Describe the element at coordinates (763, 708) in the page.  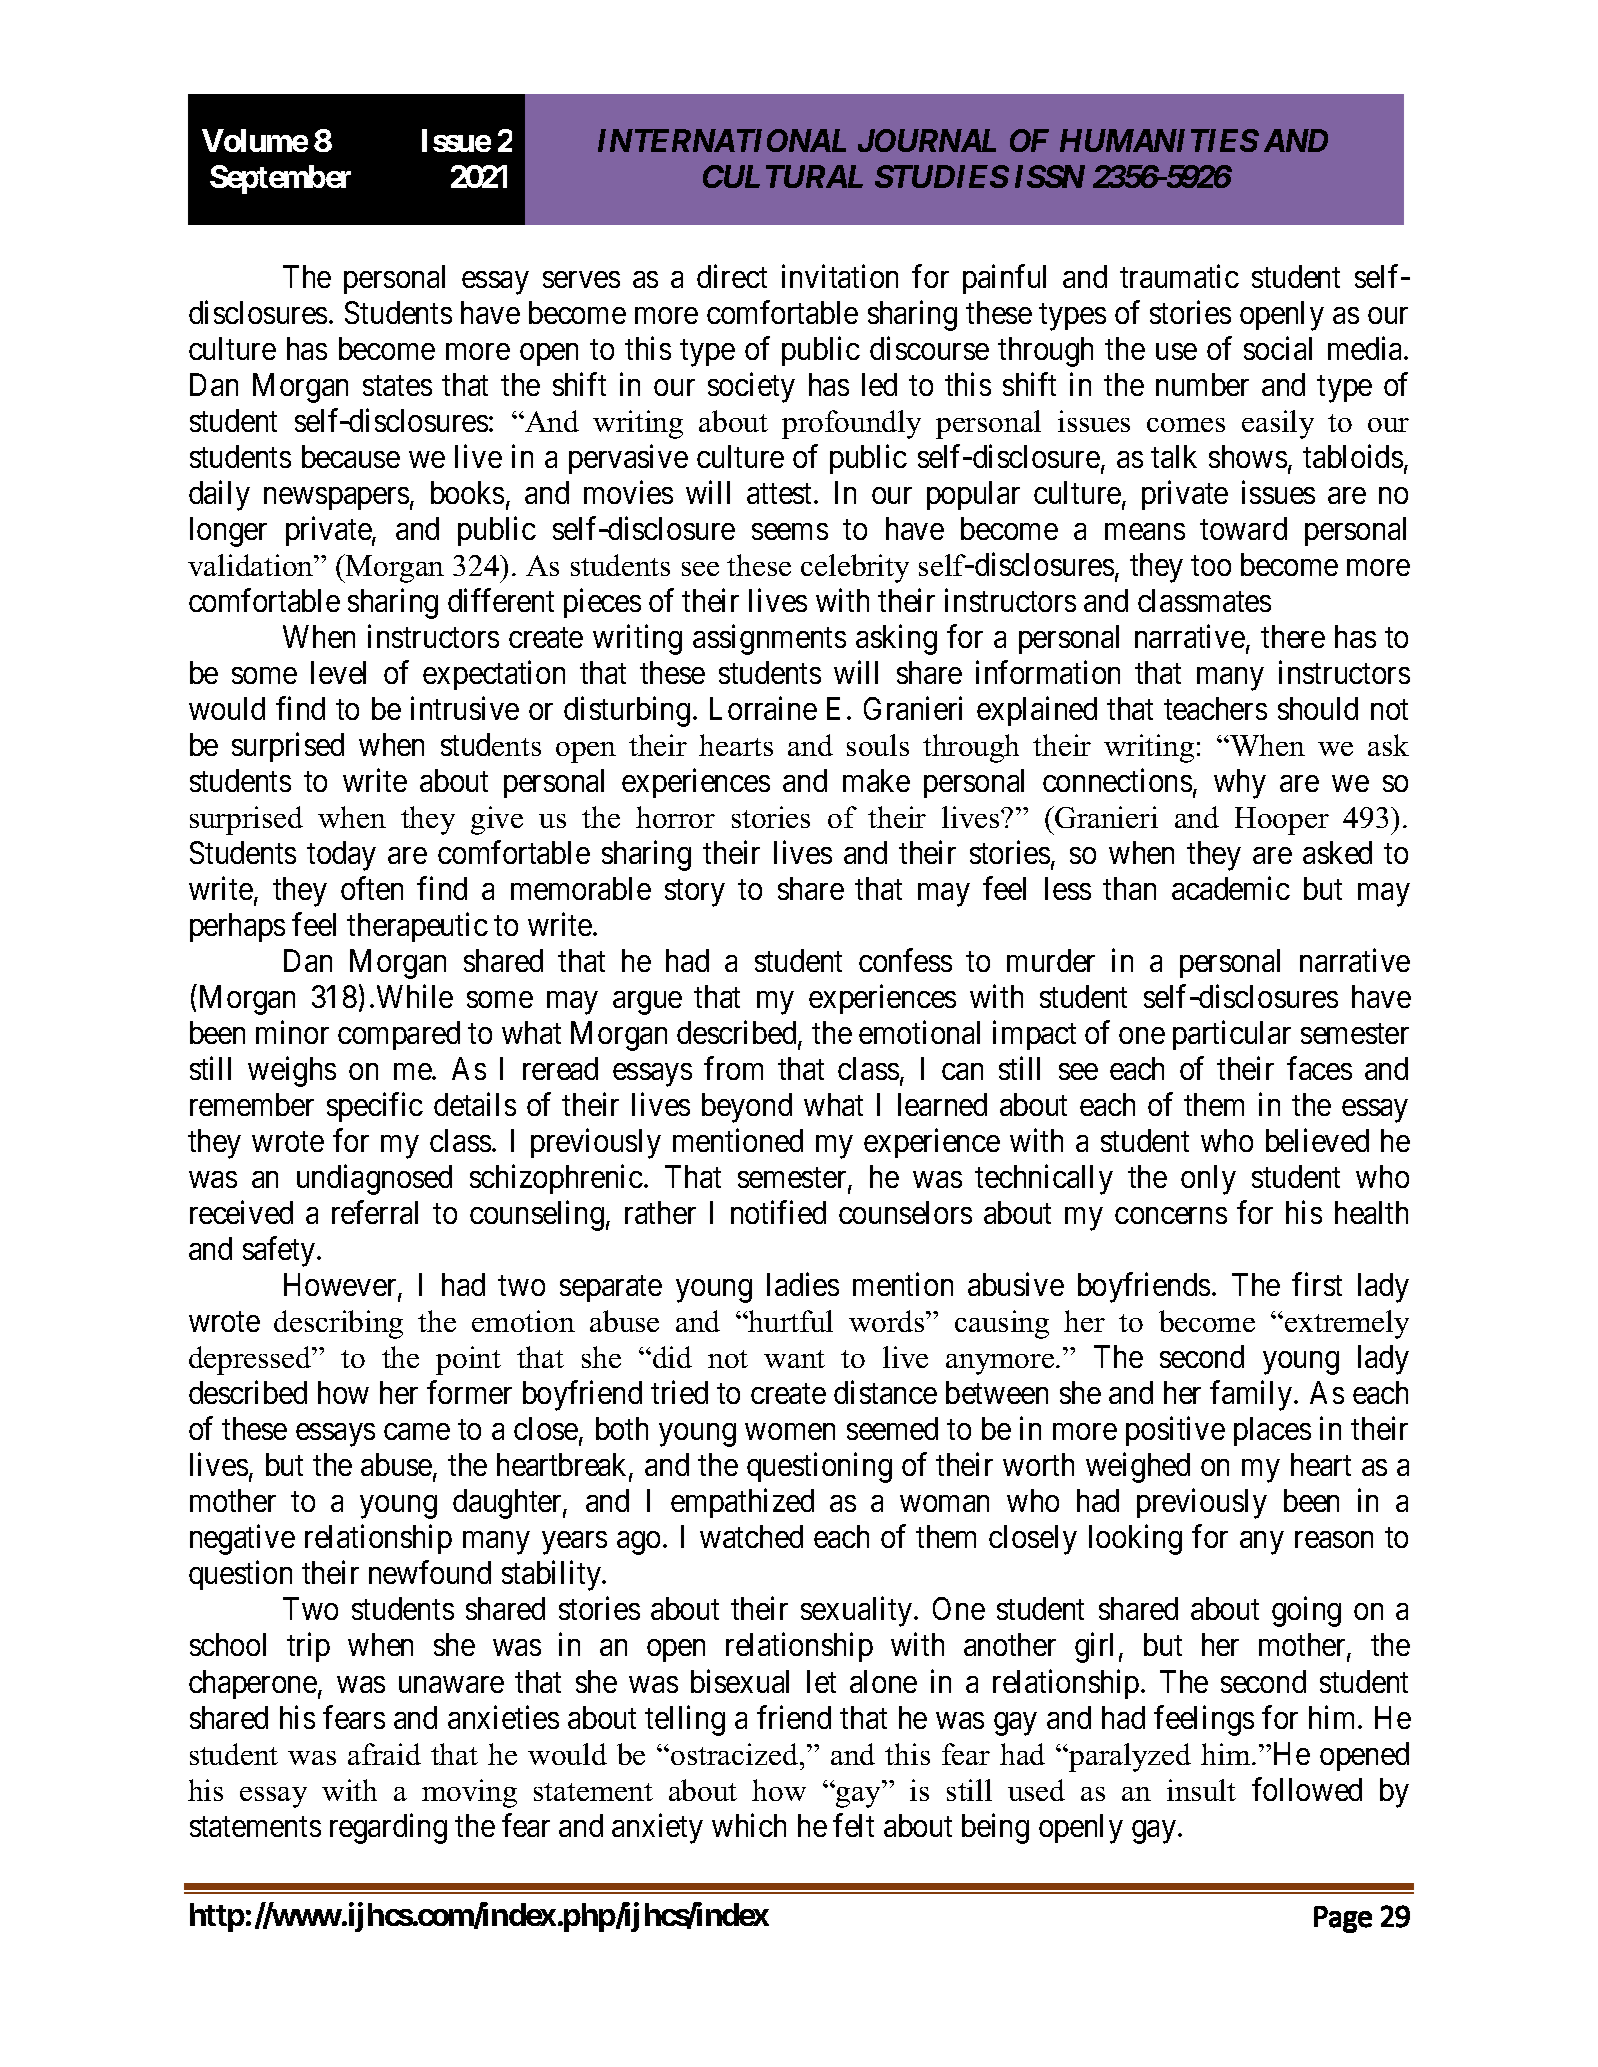
I see `Lorraine` at that location.
